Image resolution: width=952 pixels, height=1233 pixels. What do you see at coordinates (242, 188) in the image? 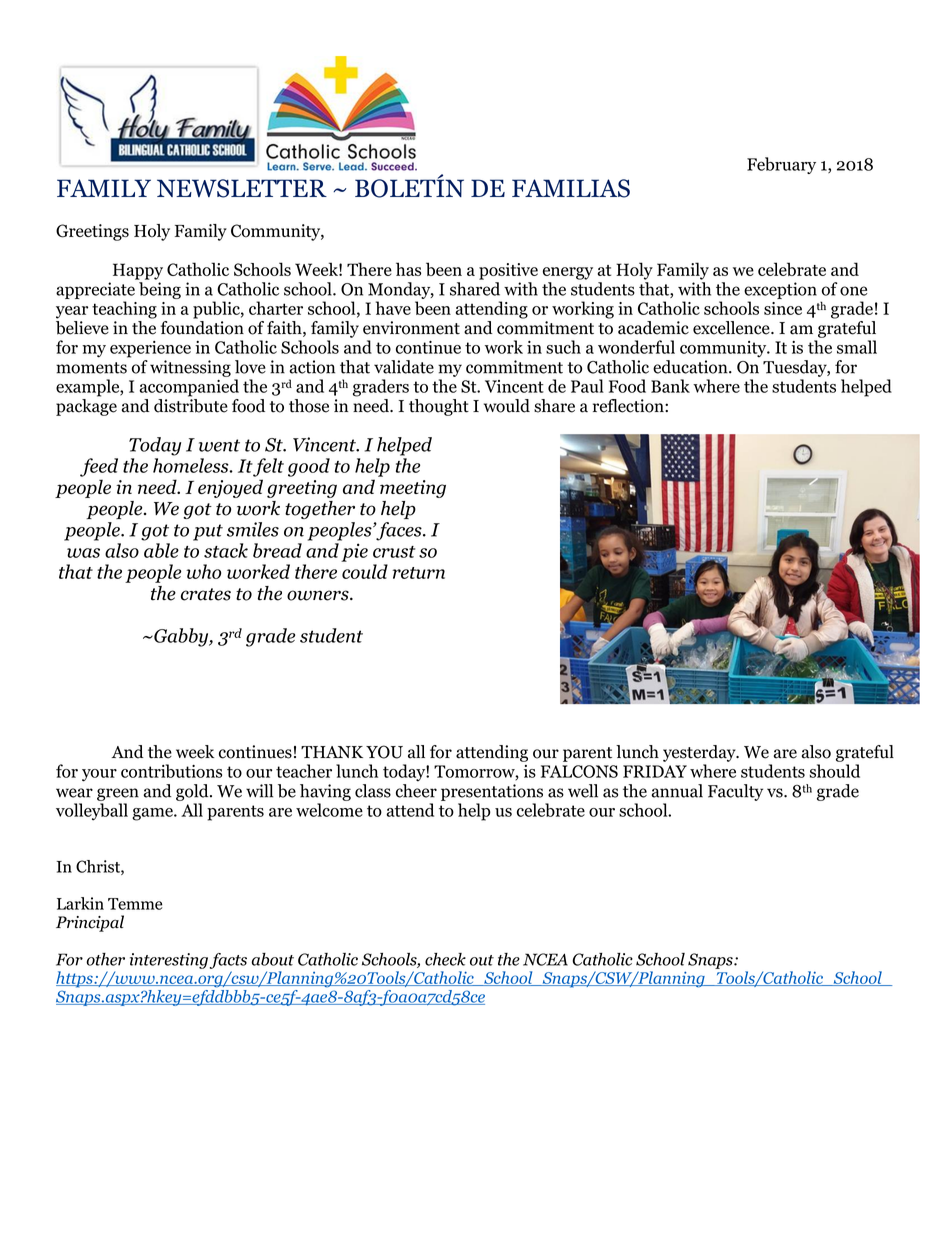
I see `NEWSLETTER` at bounding box center [242, 188].
